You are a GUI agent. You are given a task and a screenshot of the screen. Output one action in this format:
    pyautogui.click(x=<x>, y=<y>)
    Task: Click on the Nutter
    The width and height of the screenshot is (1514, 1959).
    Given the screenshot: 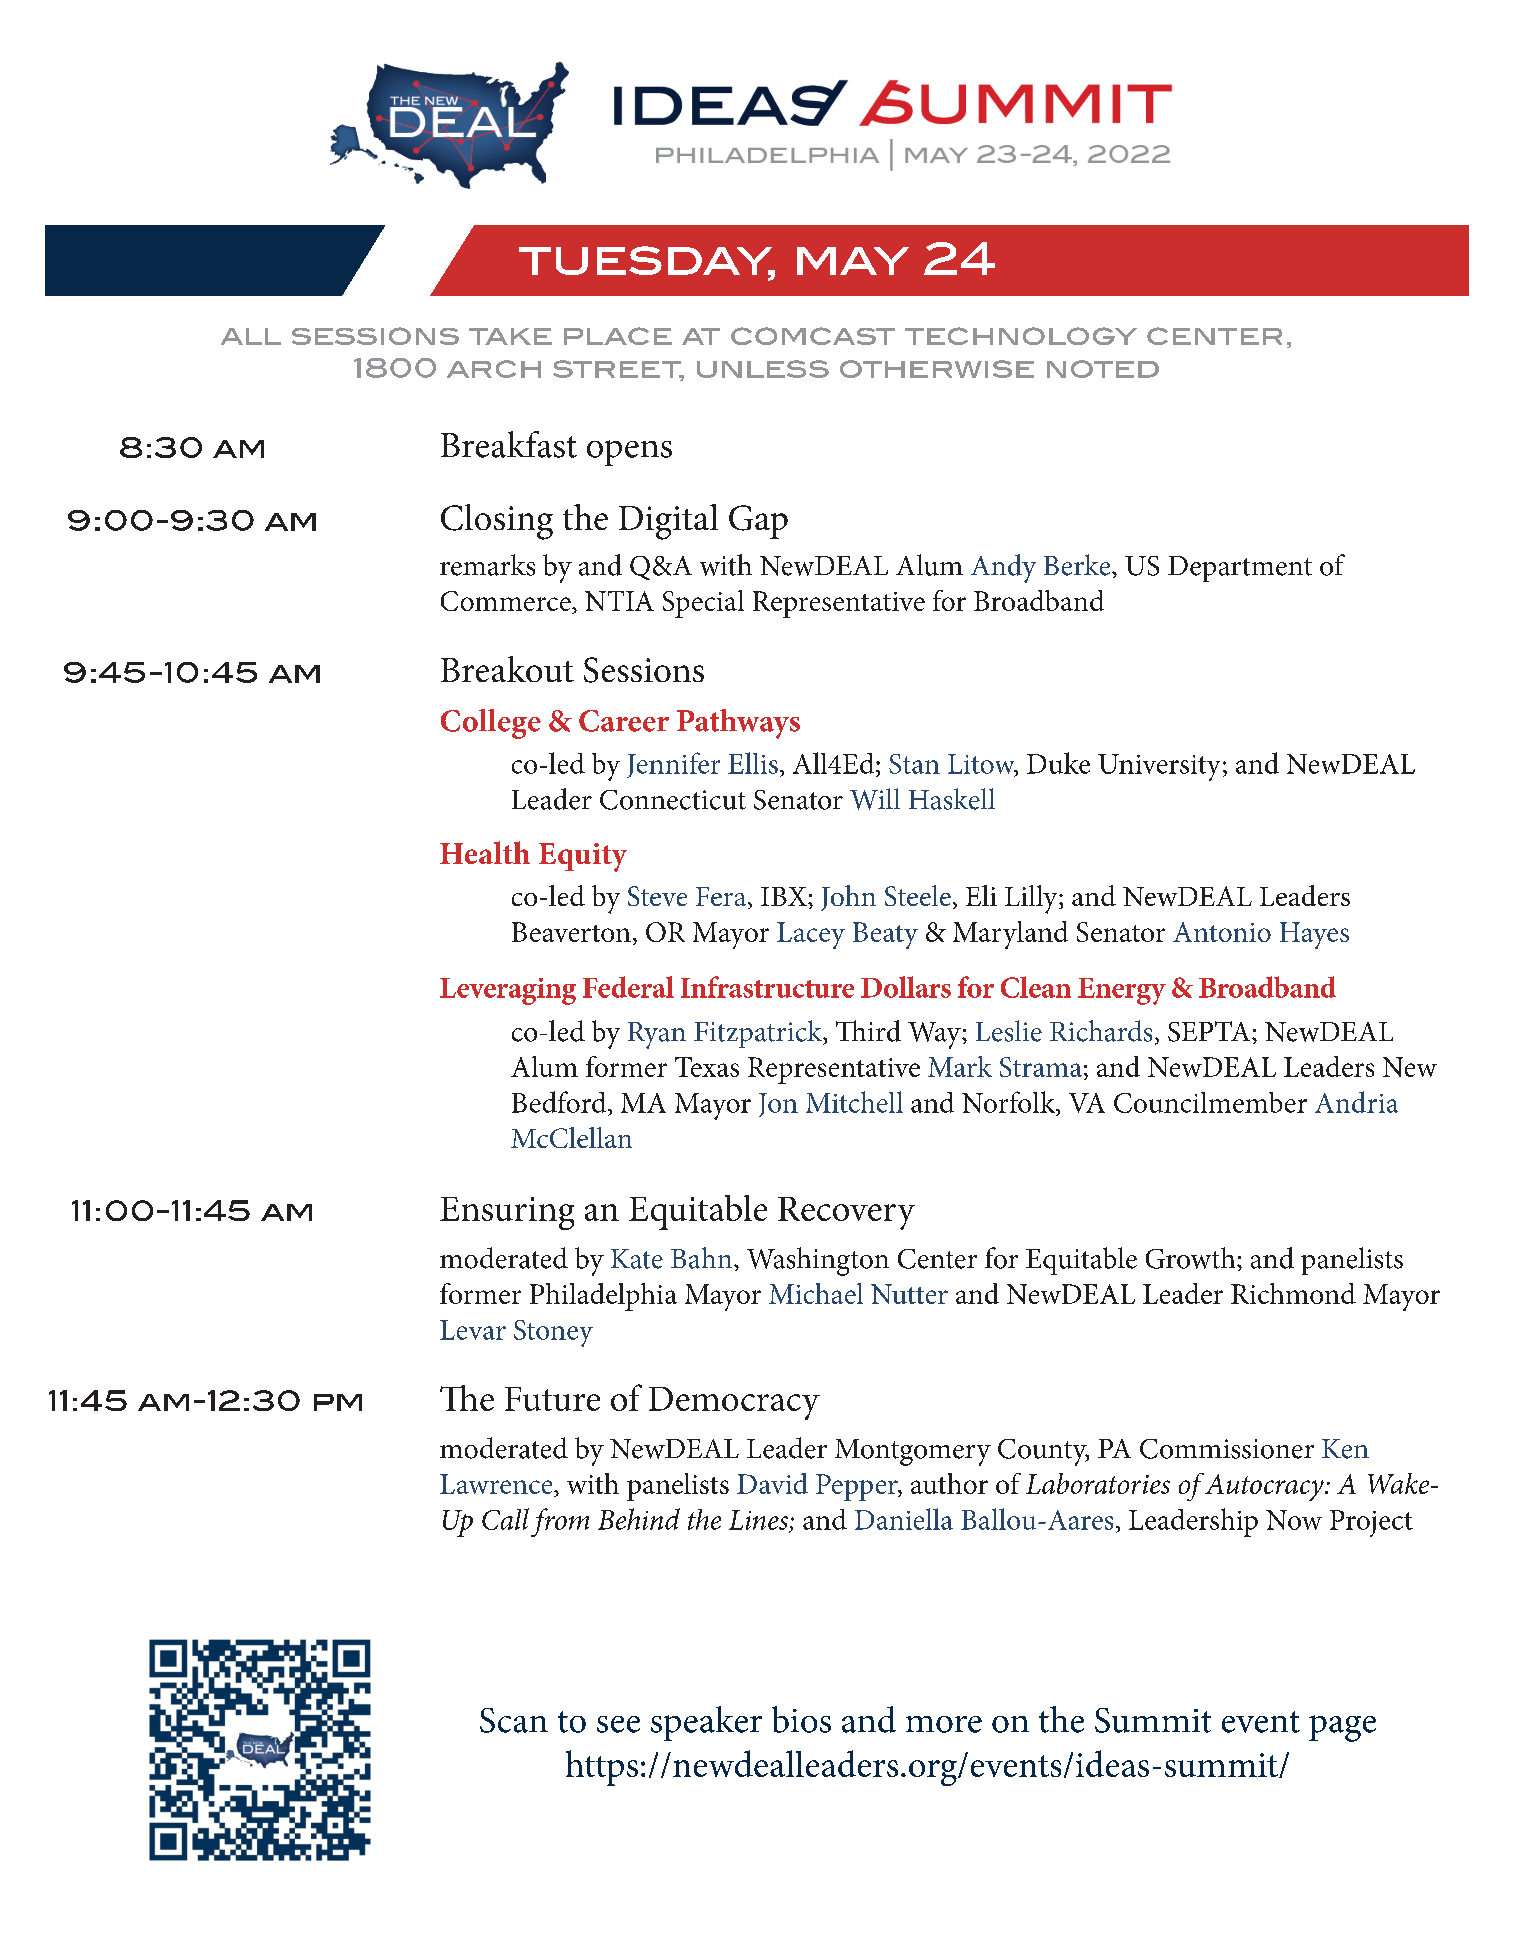 What is the action you would take?
    pyautogui.click(x=909, y=1294)
